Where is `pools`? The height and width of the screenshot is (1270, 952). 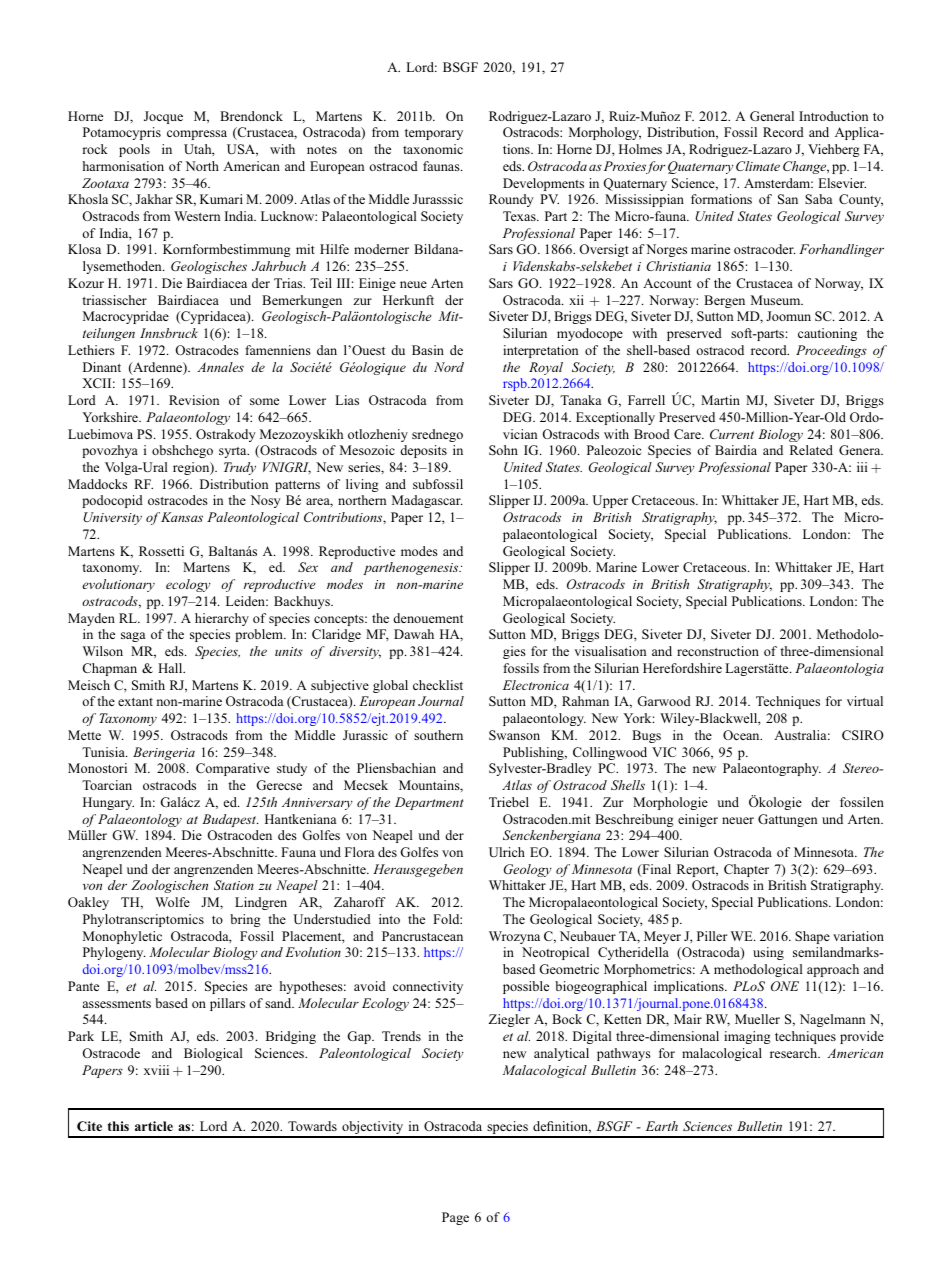 pools is located at coordinates (134, 150).
